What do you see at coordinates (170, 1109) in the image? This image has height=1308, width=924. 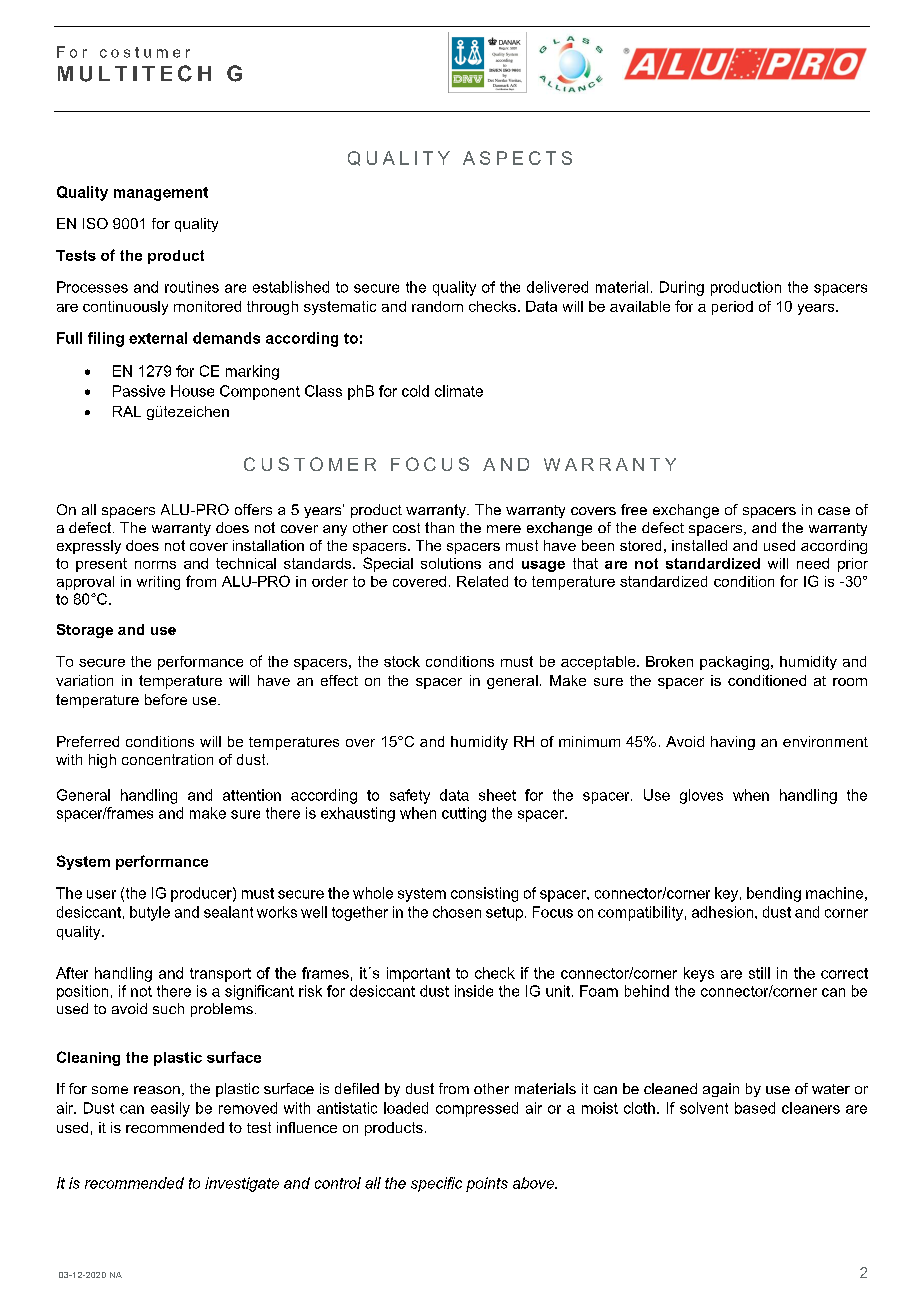 I see `easily` at bounding box center [170, 1109].
